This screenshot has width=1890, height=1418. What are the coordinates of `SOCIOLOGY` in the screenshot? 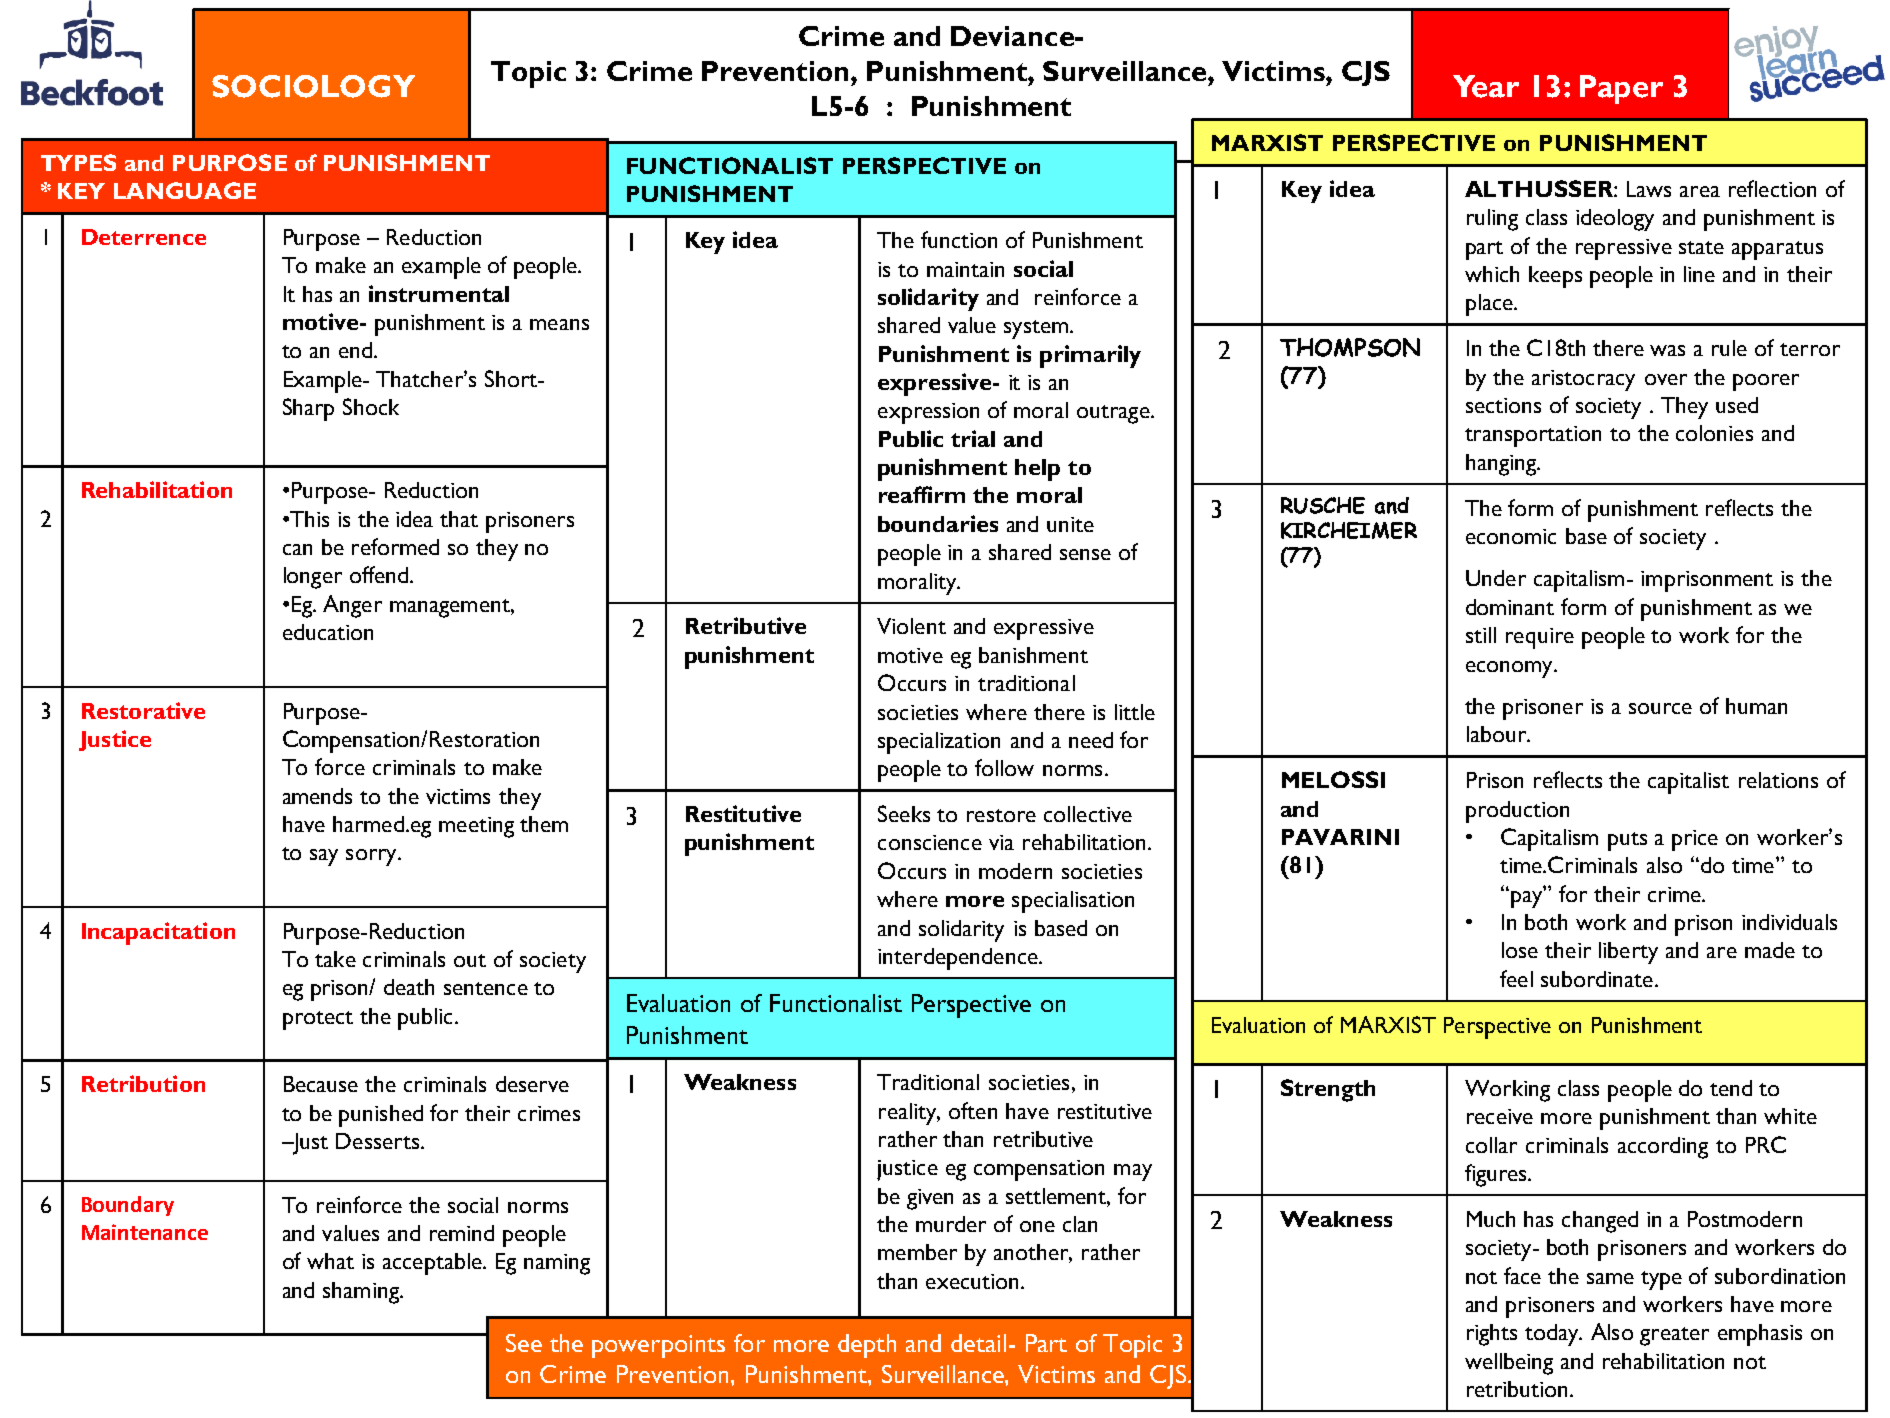 It's located at (313, 86).
